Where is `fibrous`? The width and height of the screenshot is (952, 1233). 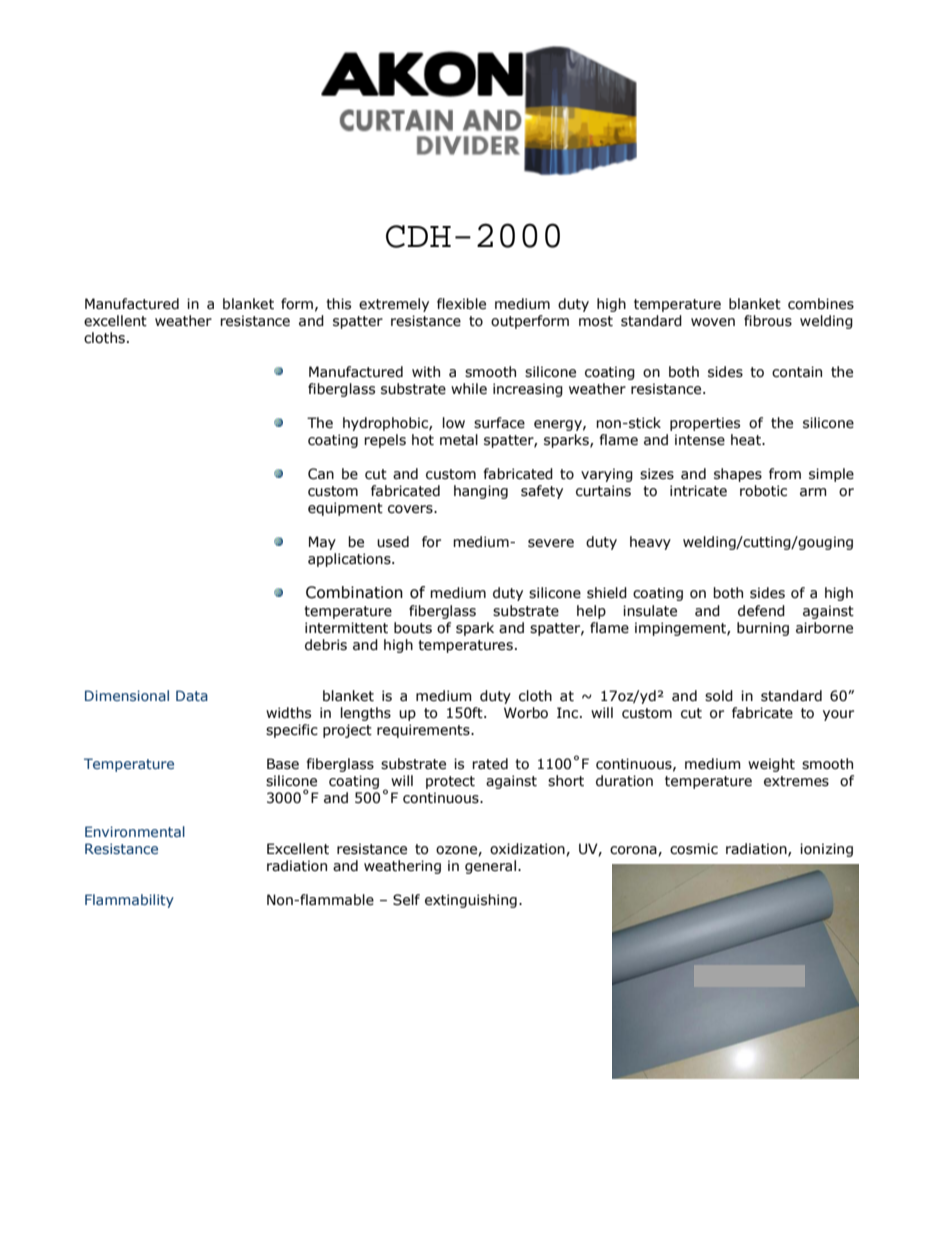
fibrous is located at coordinates (768, 321).
